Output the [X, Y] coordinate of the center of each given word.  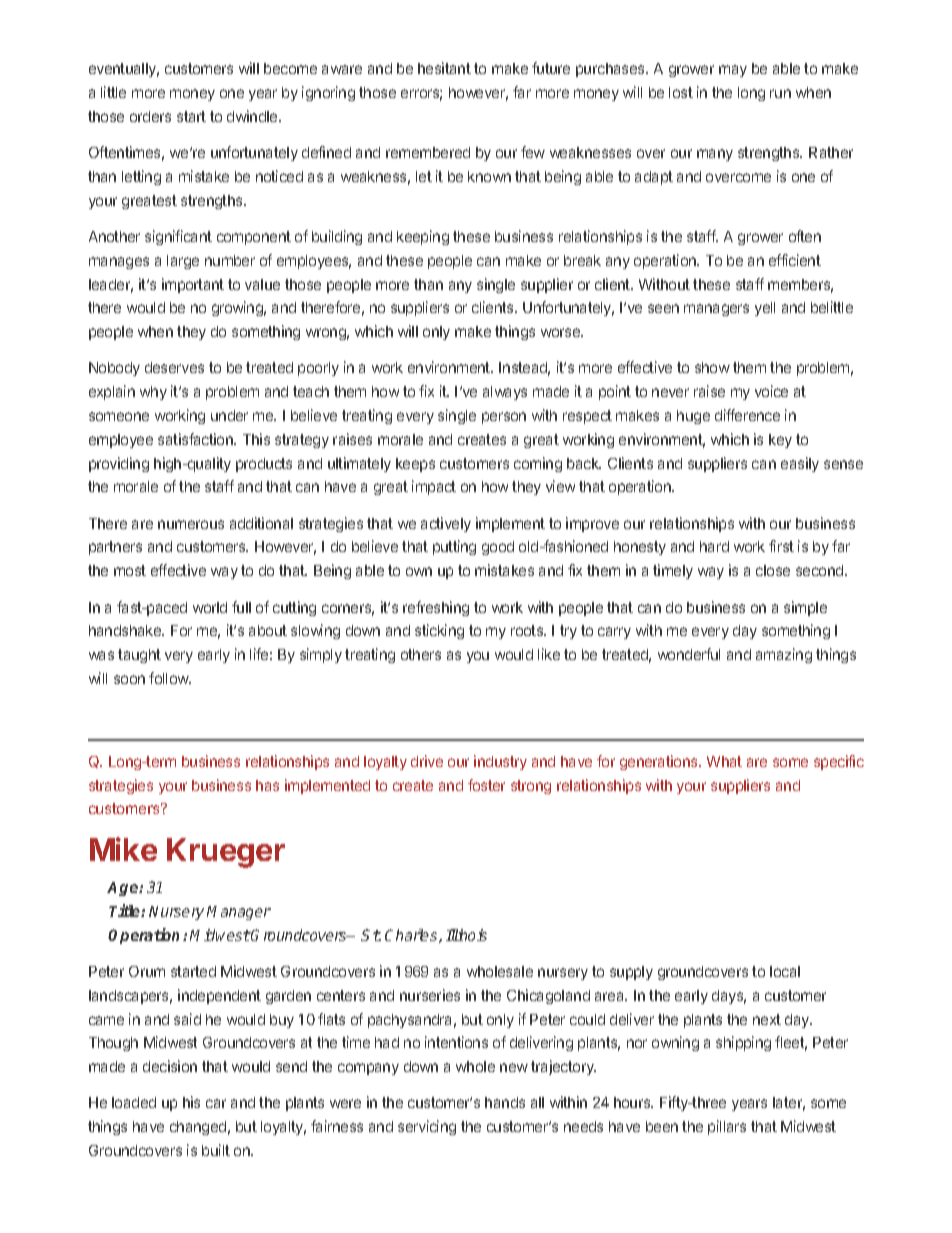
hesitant [444, 68]
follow [170, 678]
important [193, 285]
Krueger [226, 853]
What [724, 761]
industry [500, 762]
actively [446, 524]
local [785, 971]
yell [765, 309]
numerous [191, 524]
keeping [423, 237]
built [216, 1150]
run [780, 93]
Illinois [466, 935]
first [781, 546]
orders [150, 116]
